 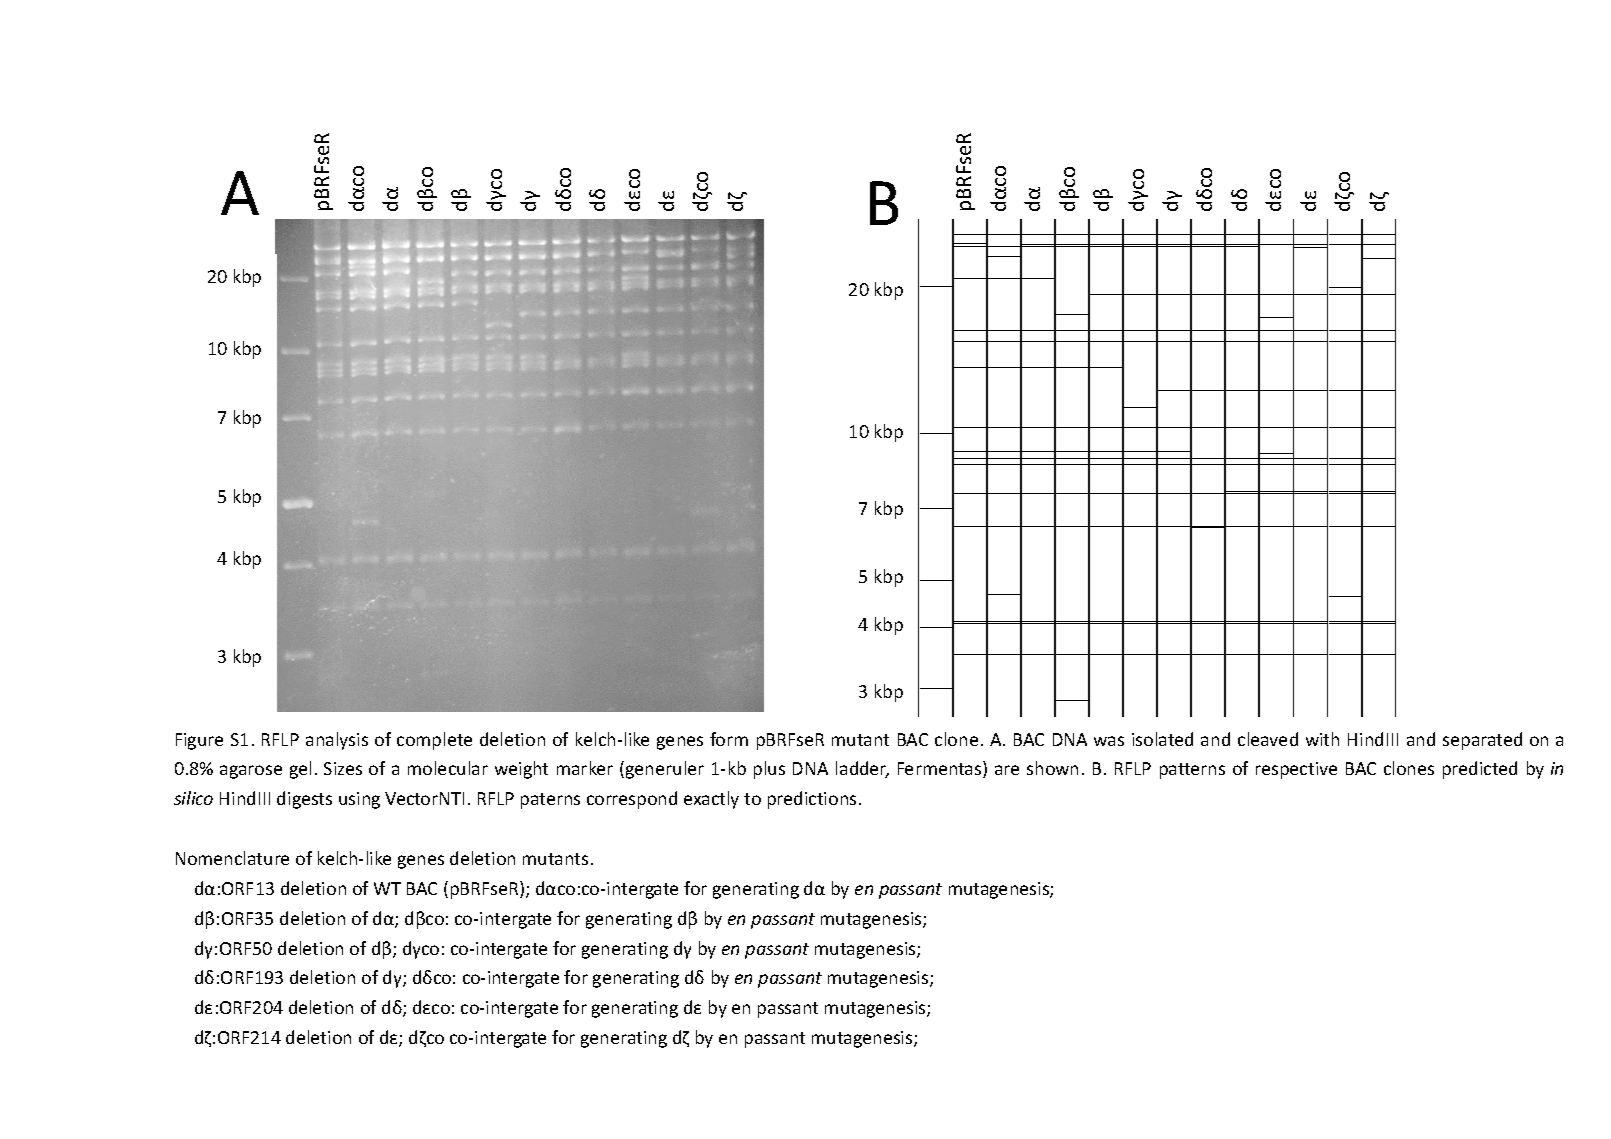 What do you see at coordinates (1296, 770) in the image?
I see `respective` at bounding box center [1296, 770].
